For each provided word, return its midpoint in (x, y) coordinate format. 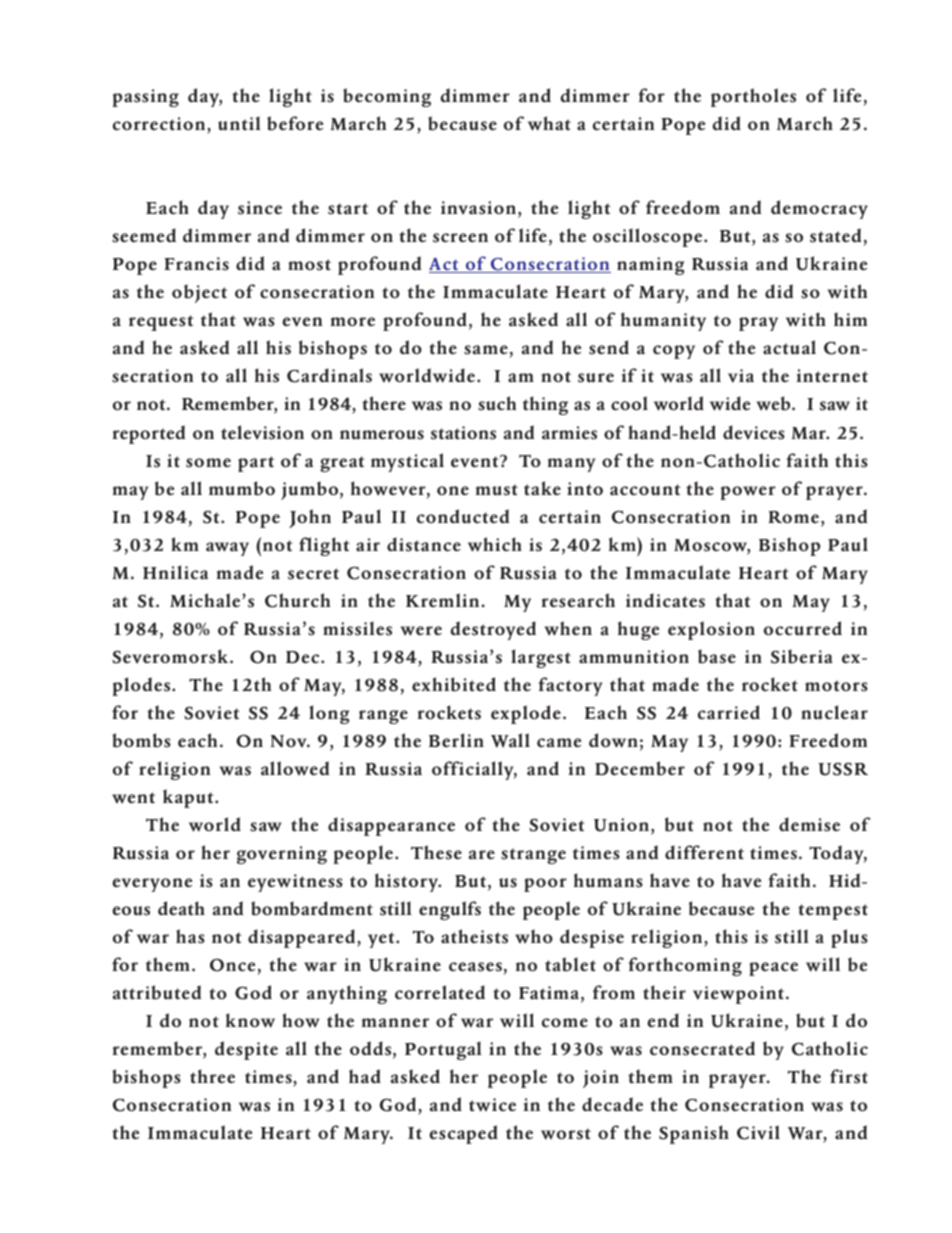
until (239, 123)
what (549, 123)
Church (297, 600)
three (212, 1076)
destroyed (493, 630)
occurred (803, 628)
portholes (753, 97)
